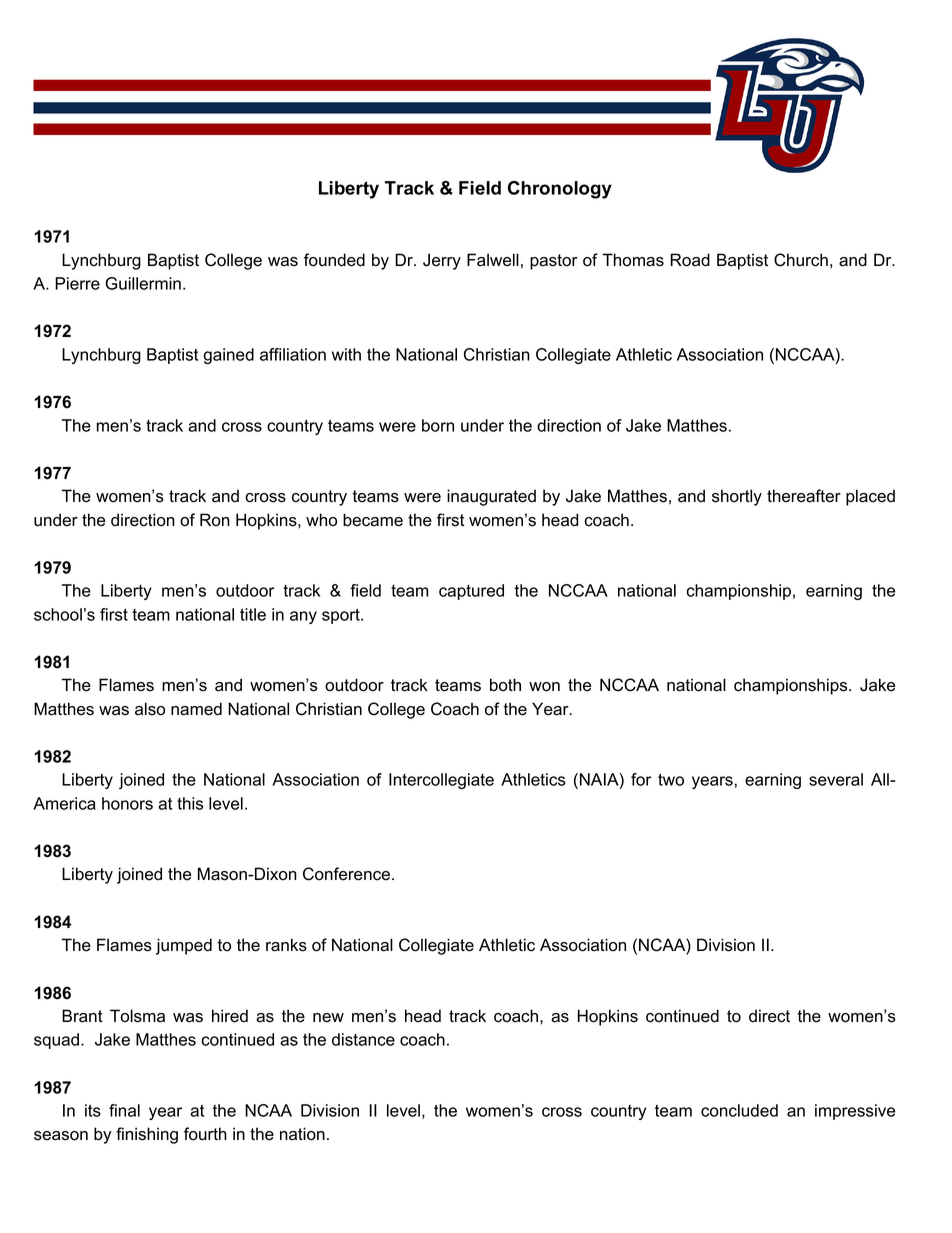  Describe the element at coordinates (150, 709) in the page. I see `also` at that location.
